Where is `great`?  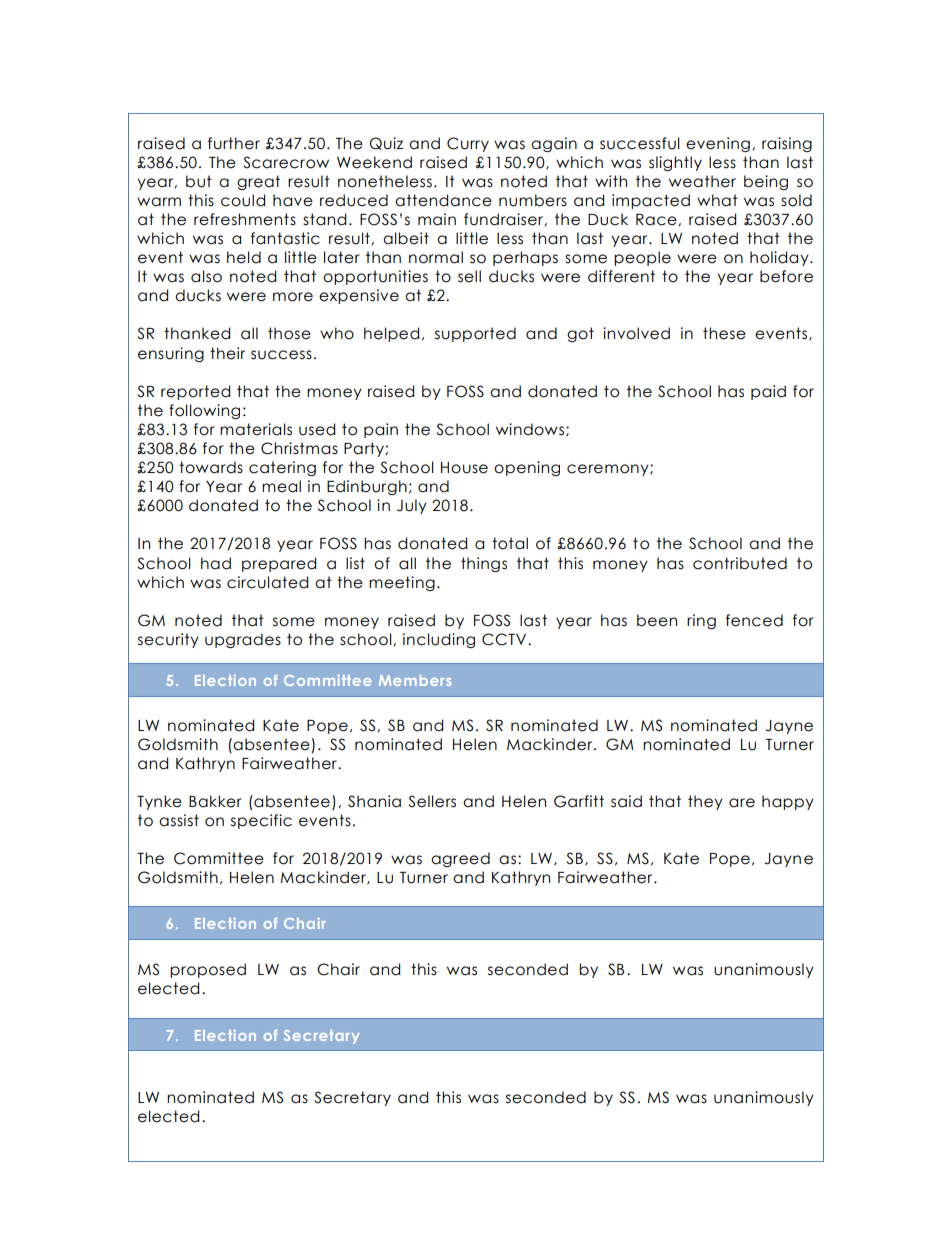 great is located at coordinates (258, 182).
